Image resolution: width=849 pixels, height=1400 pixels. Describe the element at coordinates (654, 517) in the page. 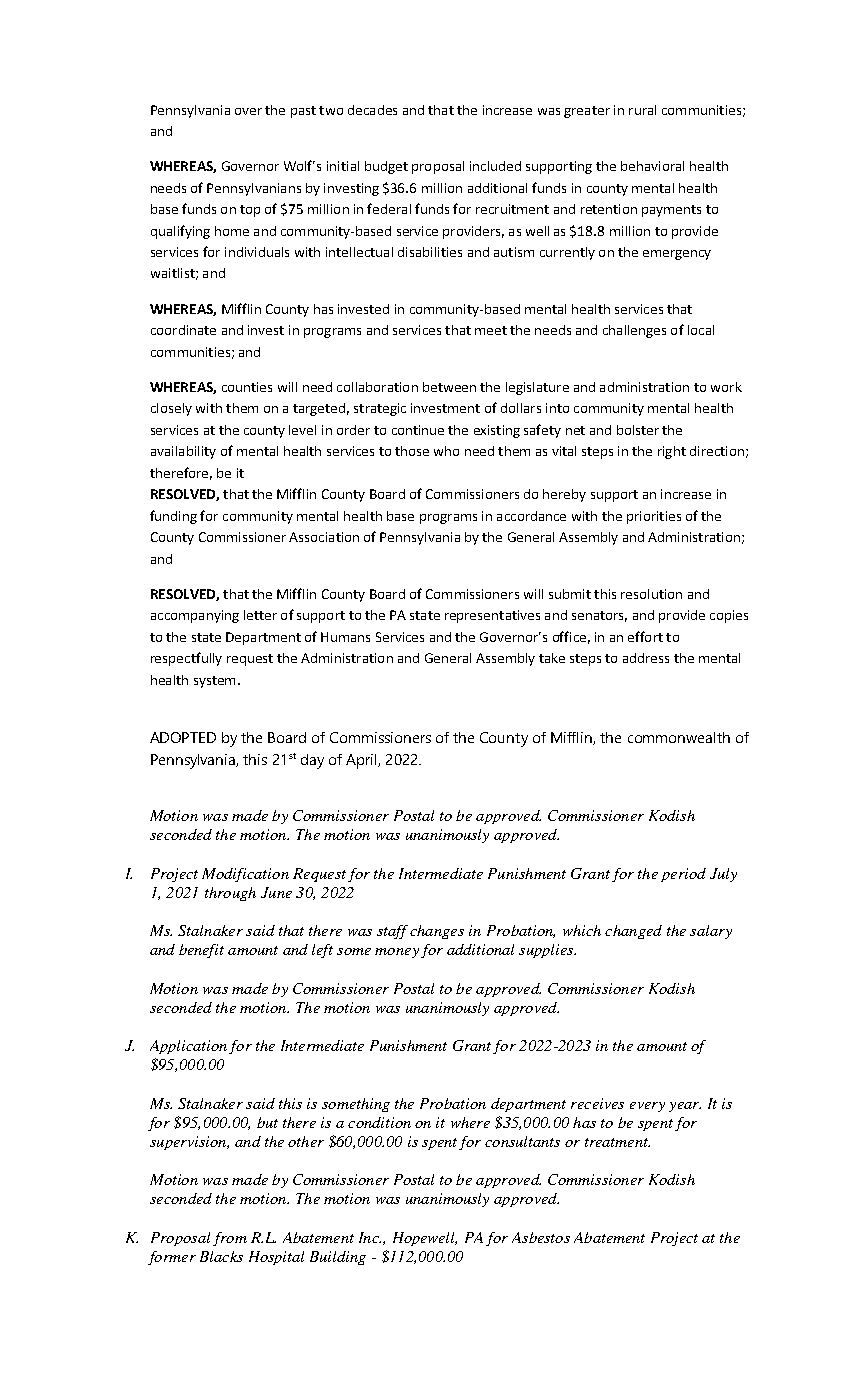

I see `priorities` at that location.
